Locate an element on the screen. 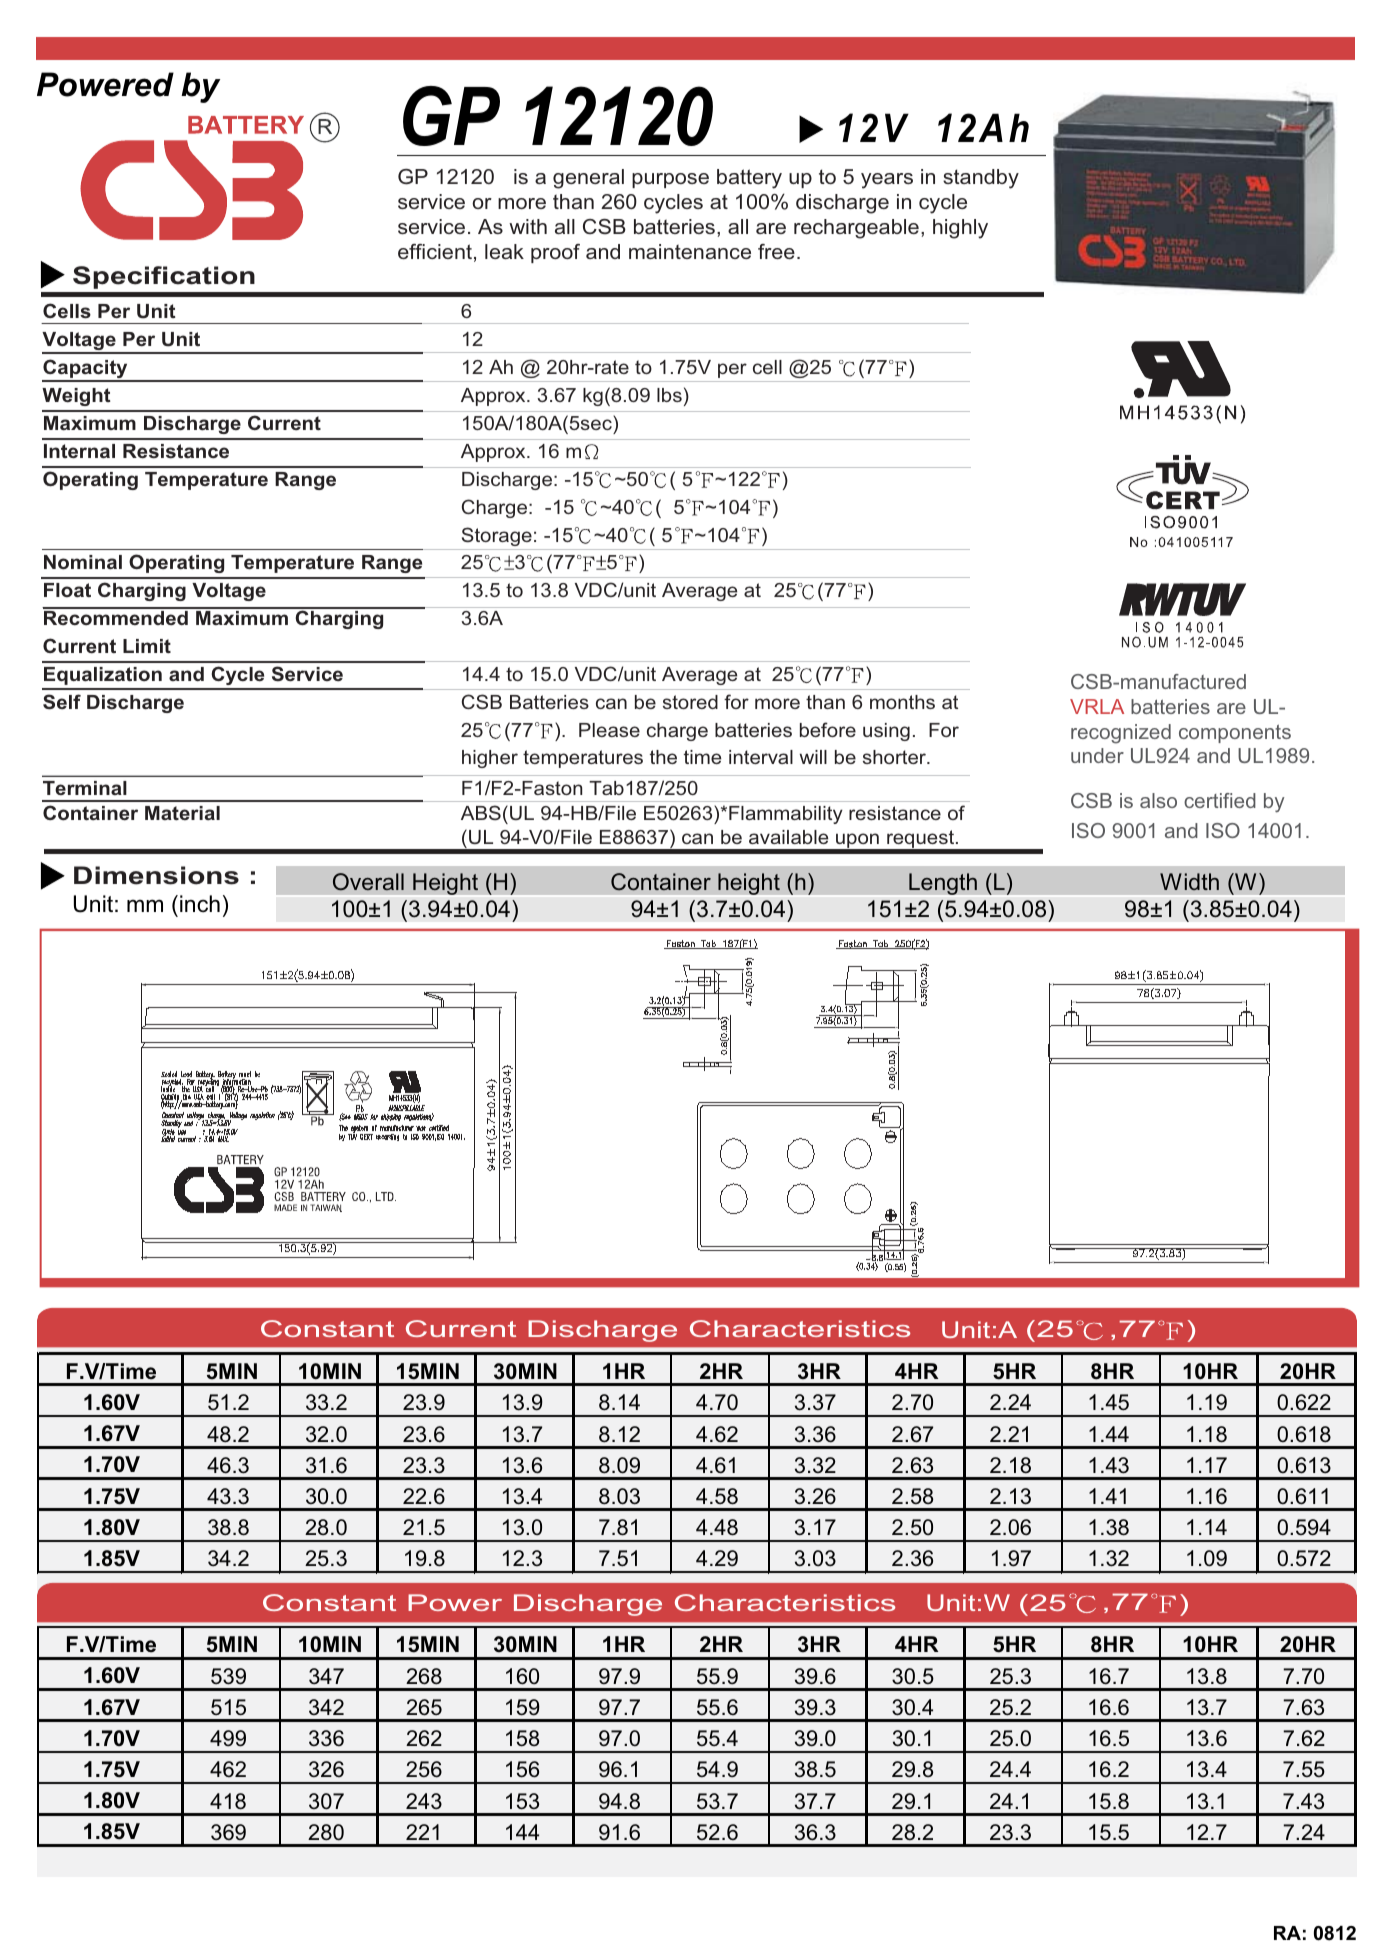 The image size is (1386, 1960). purpose is located at coordinates (670, 180).
